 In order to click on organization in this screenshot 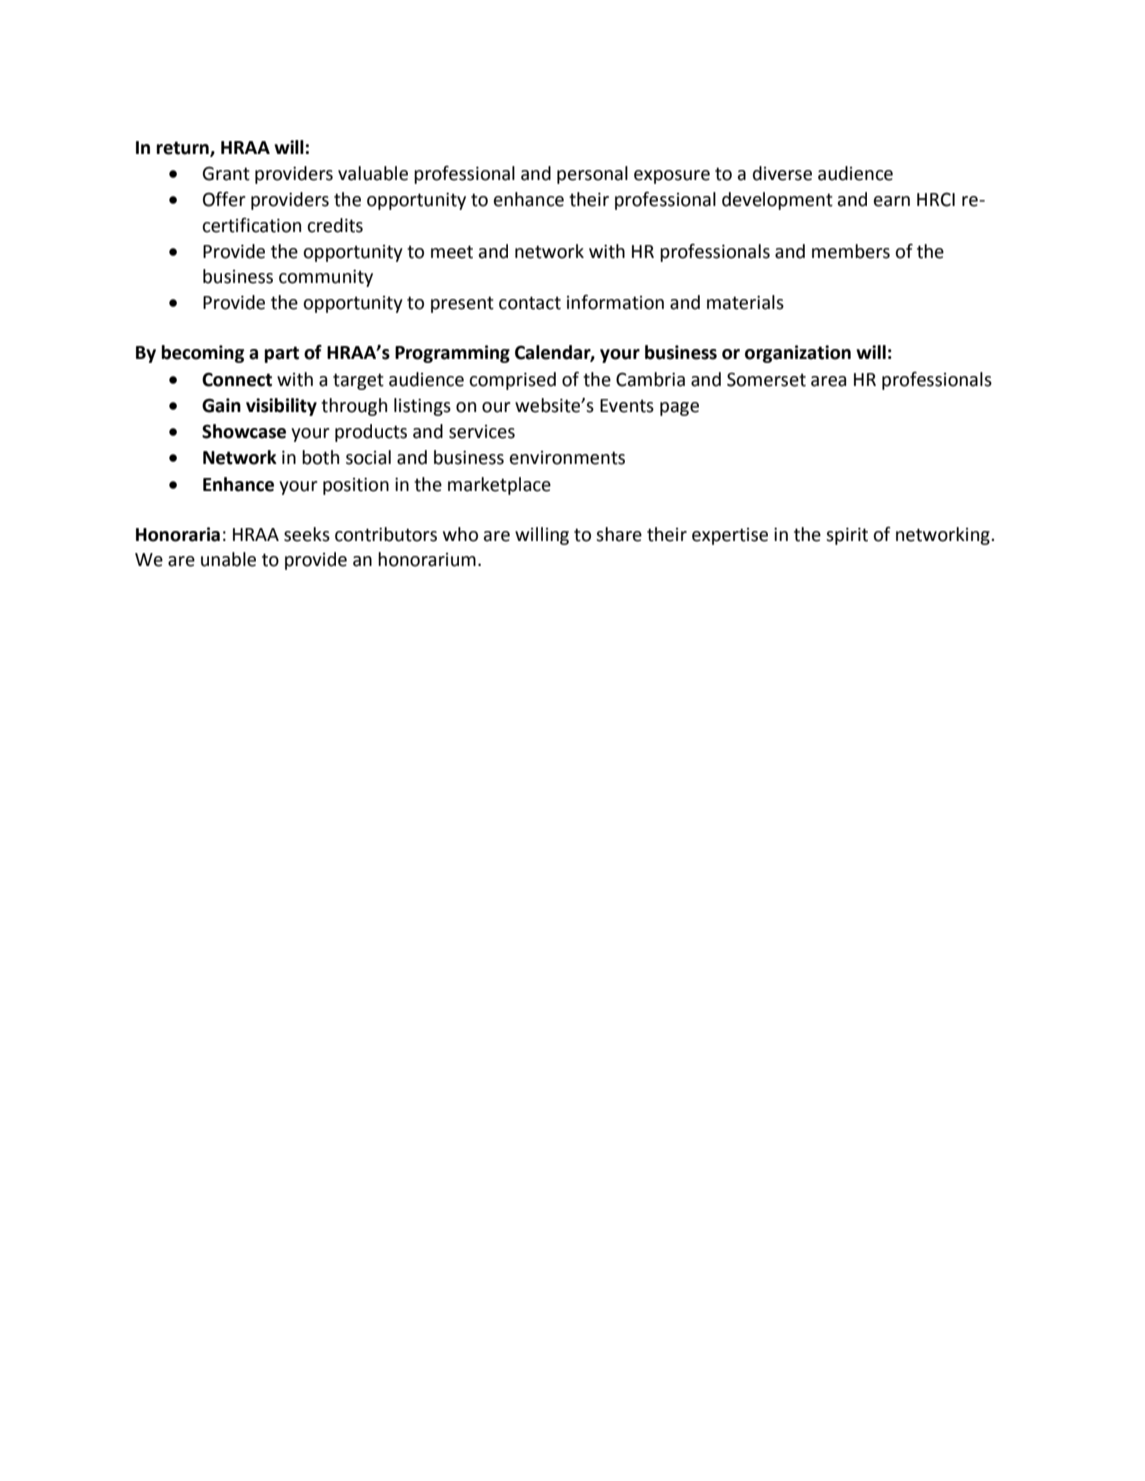, I will do `click(798, 354)`.
